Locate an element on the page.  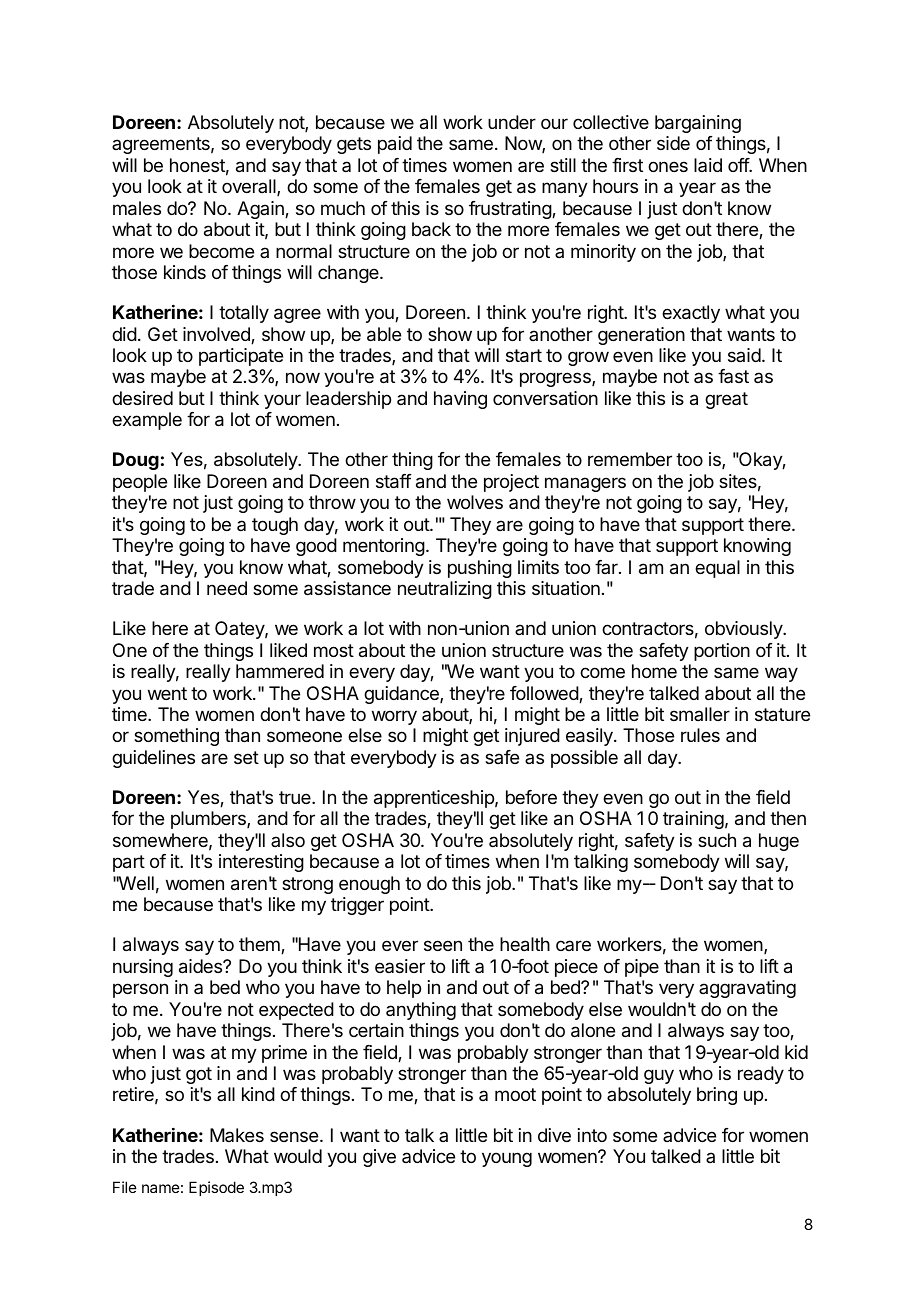
bring is located at coordinates (717, 1096).
